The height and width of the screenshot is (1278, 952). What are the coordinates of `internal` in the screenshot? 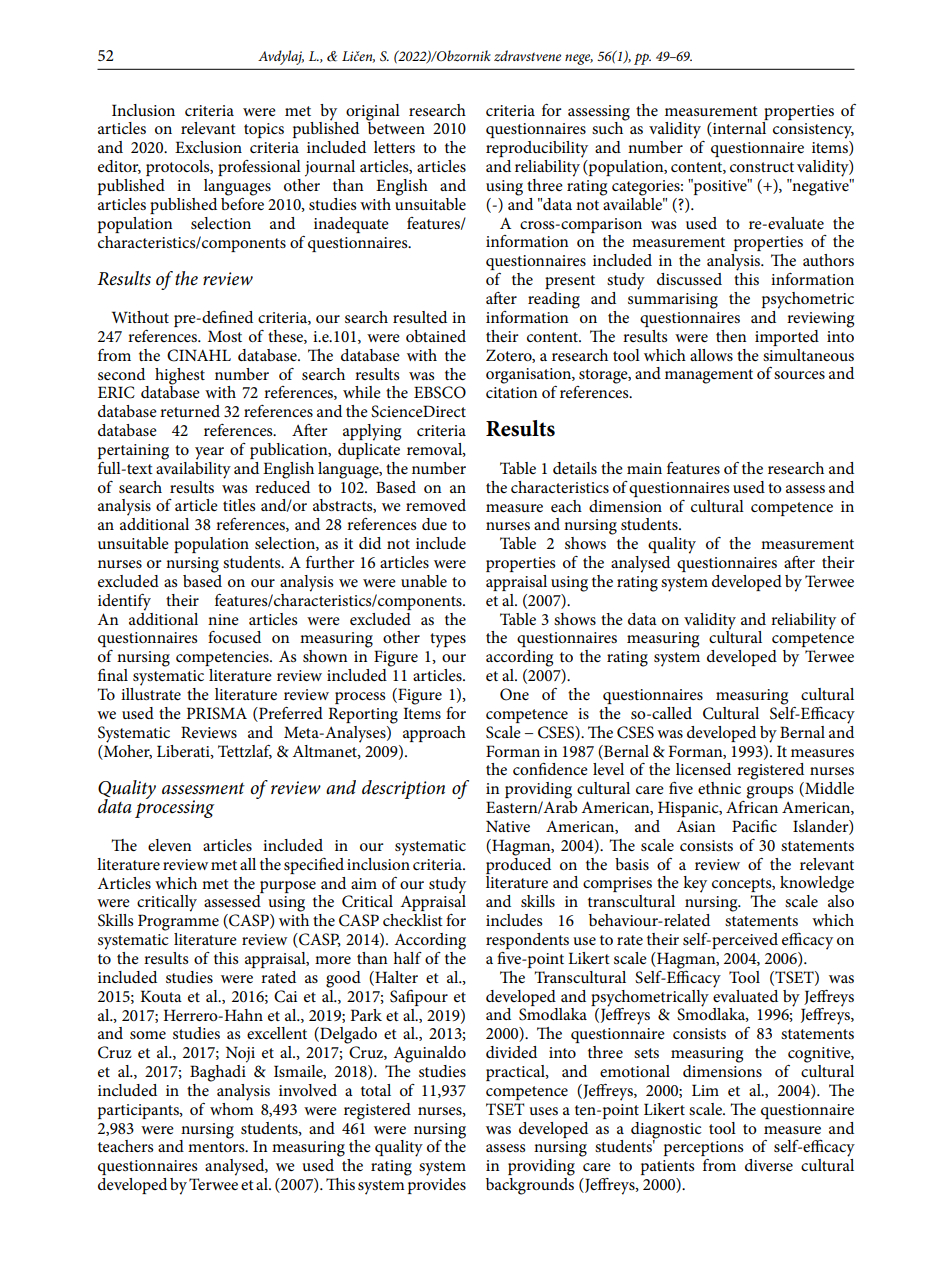 It's located at (738, 129).
